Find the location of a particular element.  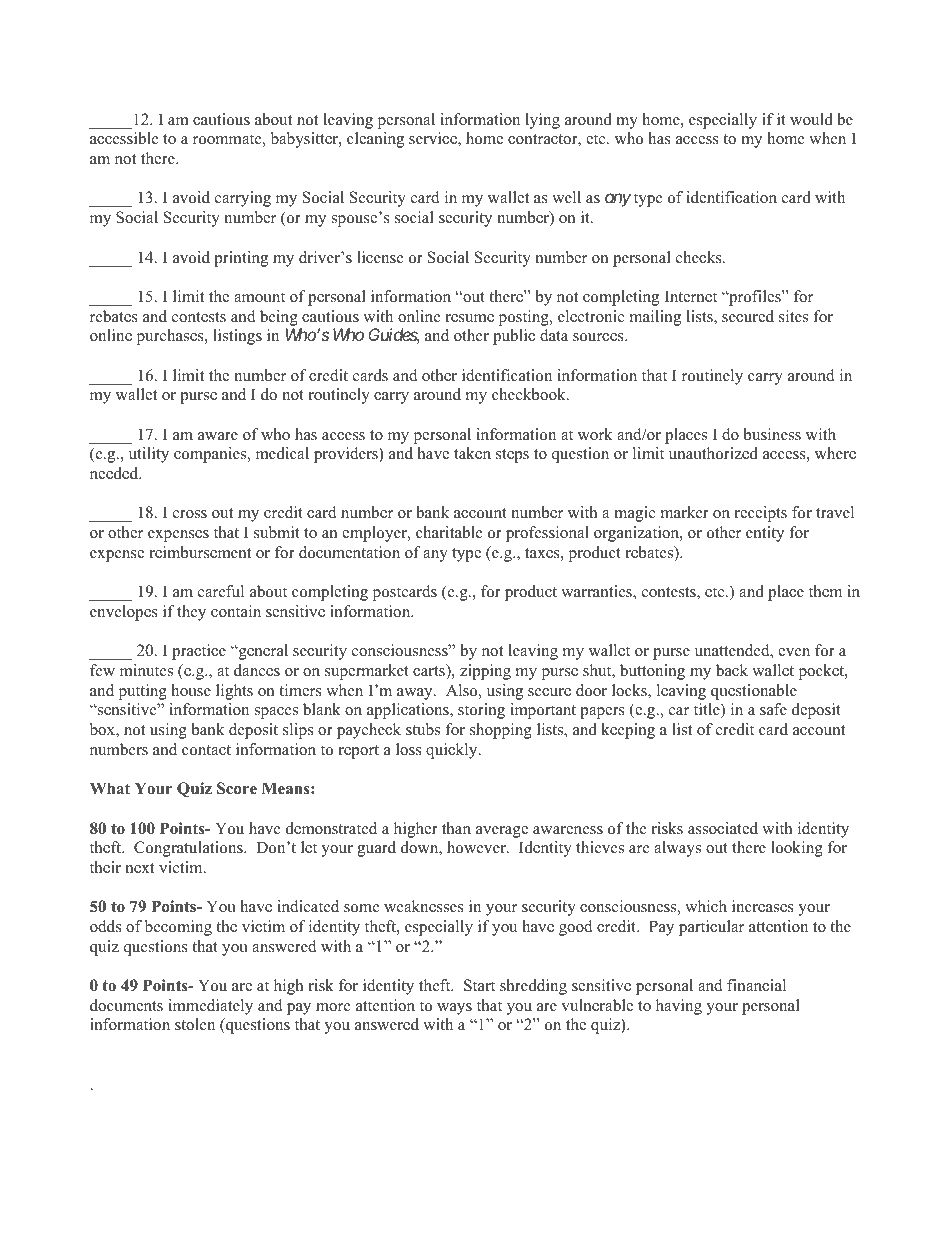

public is located at coordinates (514, 337).
